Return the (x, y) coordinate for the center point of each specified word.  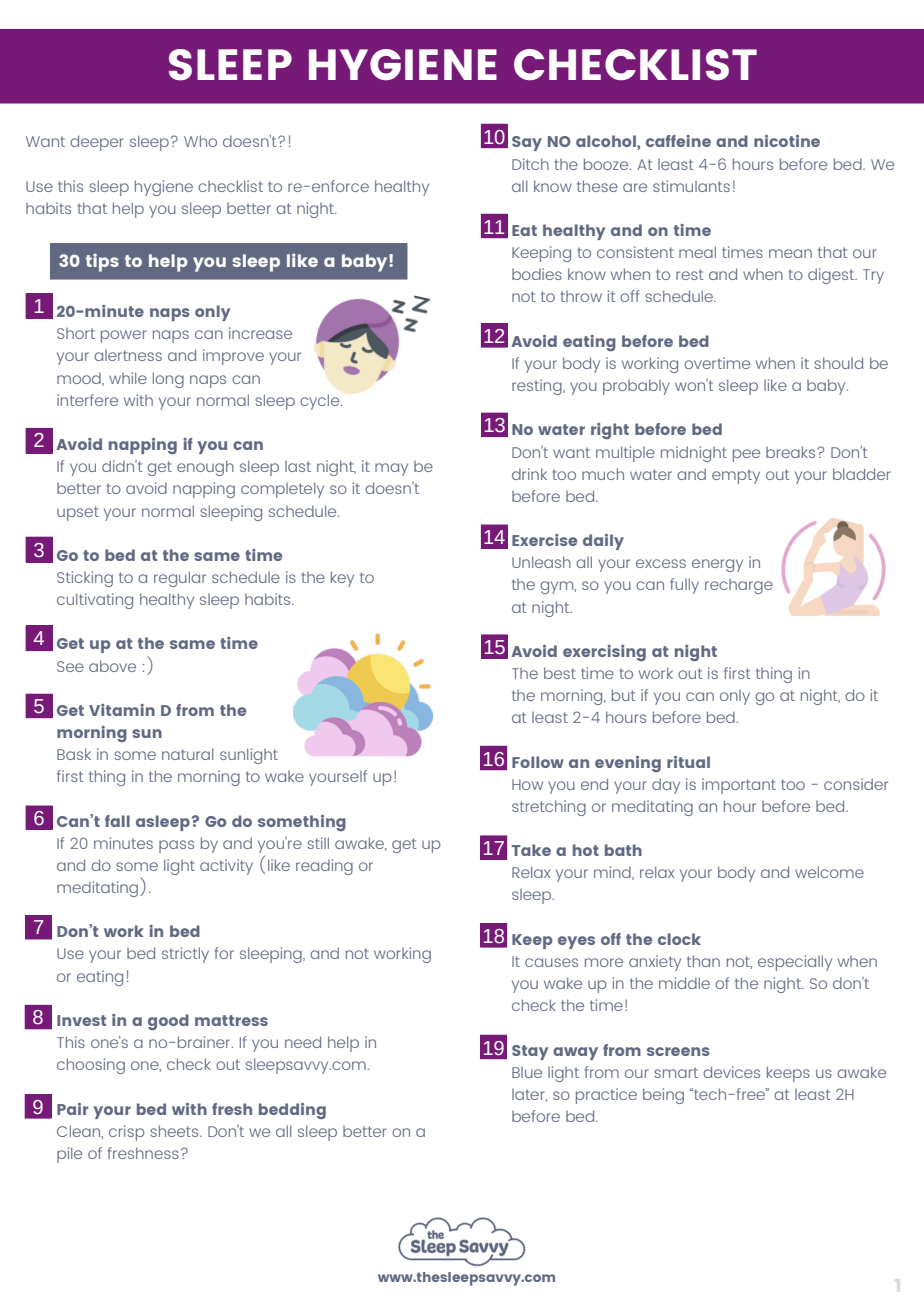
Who (200, 141)
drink (529, 474)
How (527, 784)
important (739, 786)
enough (205, 468)
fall (117, 821)
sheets (175, 1131)
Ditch (530, 164)
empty (736, 476)
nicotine (787, 141)
